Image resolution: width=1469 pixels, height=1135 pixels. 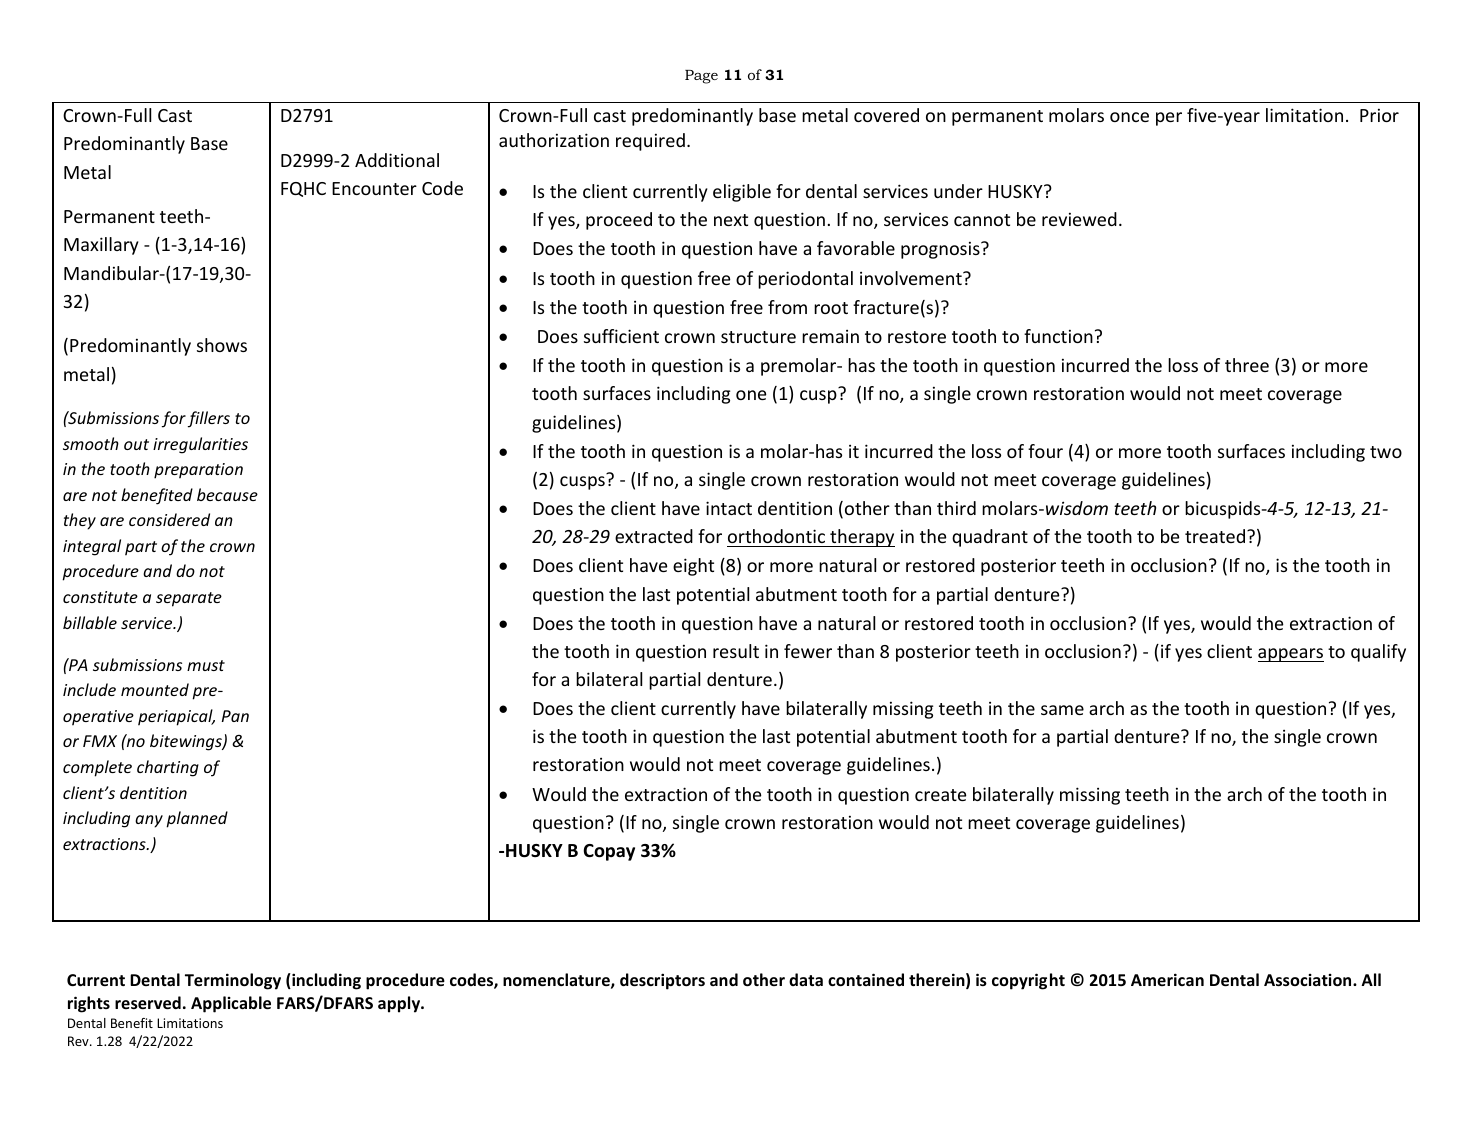 What do you see at coordinates (662, 981) in the screenshot?
I see `descriptors` at bounding box center [662, 981].
